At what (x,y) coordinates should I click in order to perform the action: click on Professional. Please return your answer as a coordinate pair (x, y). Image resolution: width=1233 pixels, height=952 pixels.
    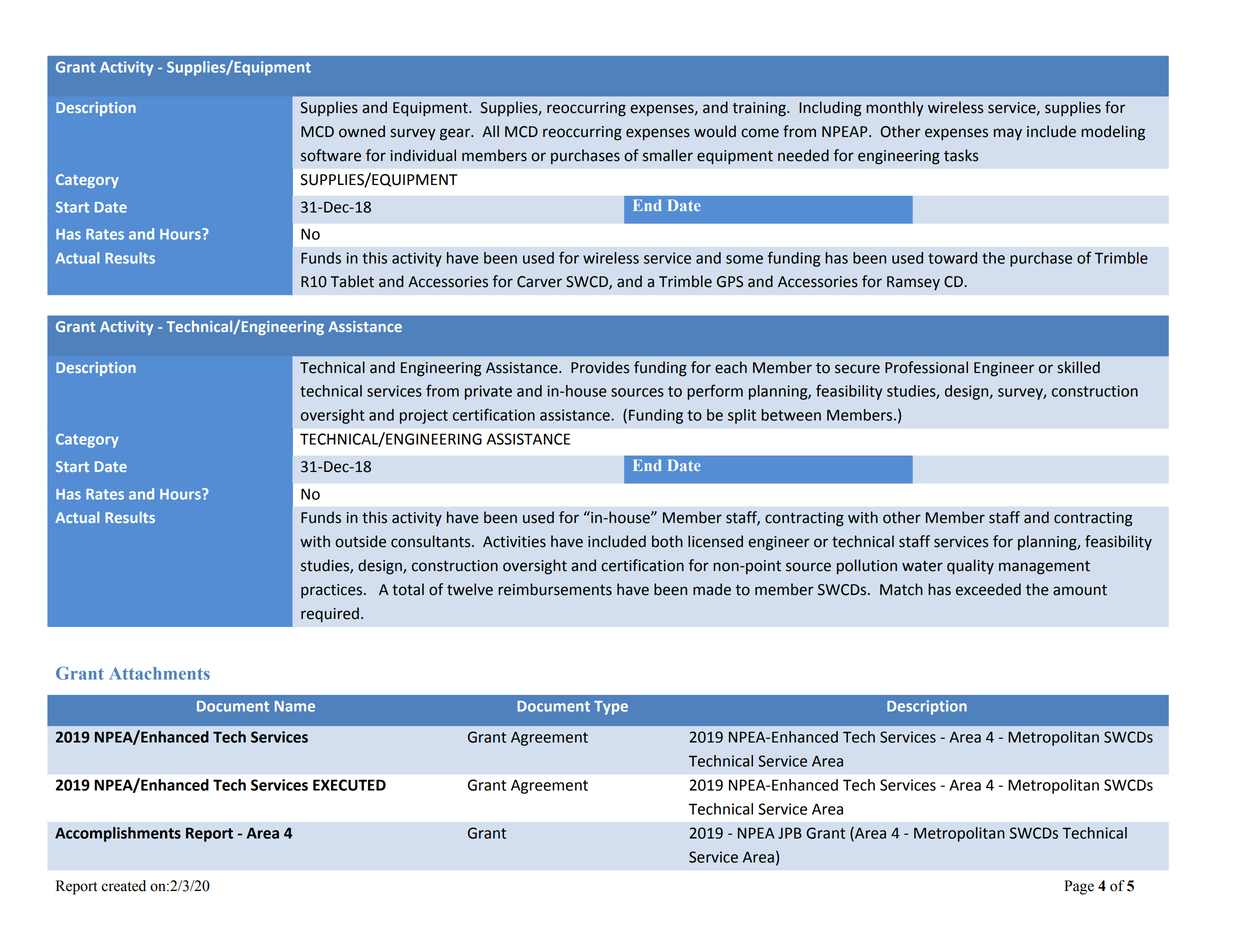
    Looking at the image, I should click on (926, 367).
